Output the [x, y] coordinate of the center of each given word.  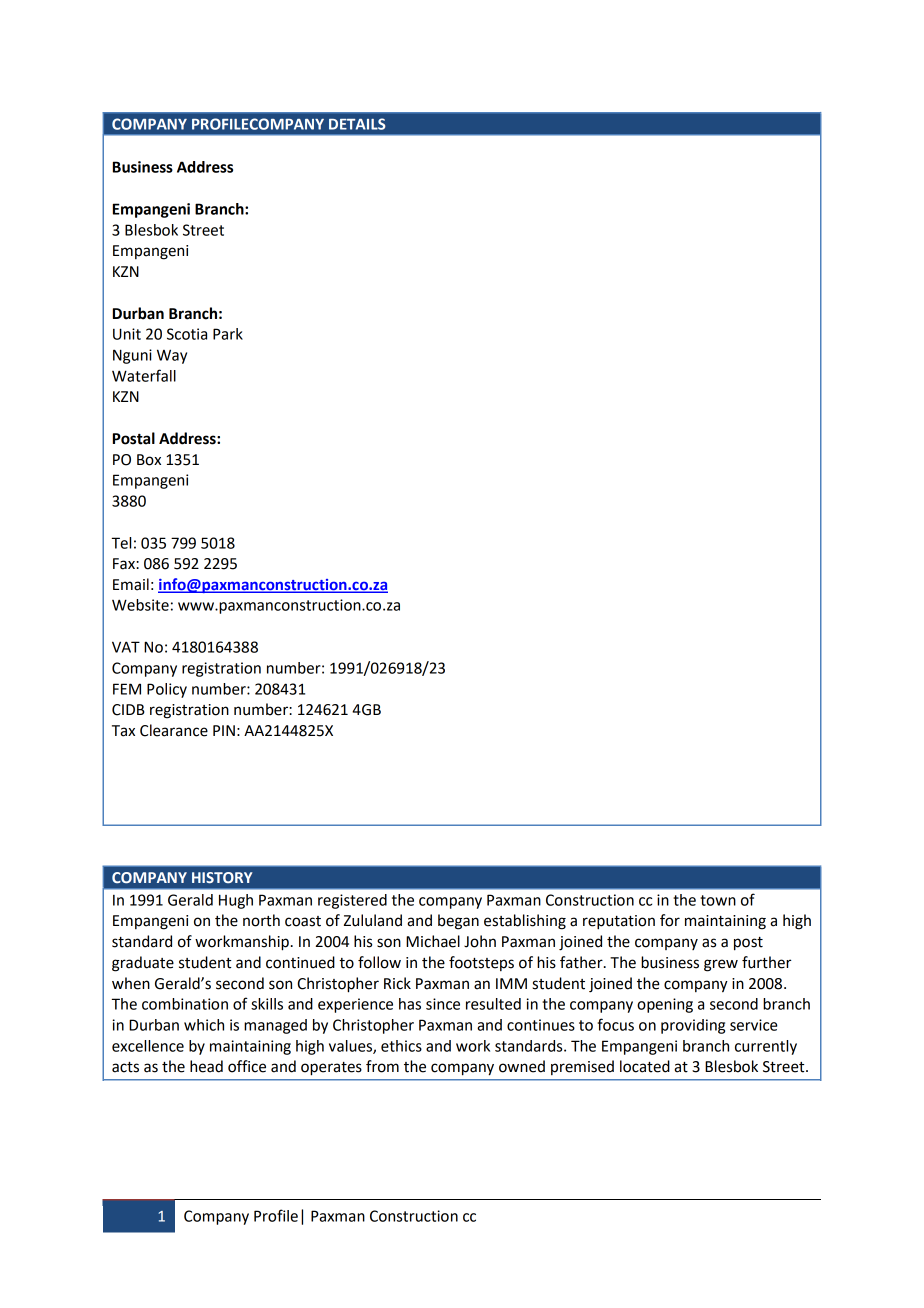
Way [172, 356]
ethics [401, 1046]
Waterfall [144, 375]
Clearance [174, 730]
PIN [224, 730]
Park [228, 334]
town [718, 900]
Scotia [187, 334]
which [204, 1025]
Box [149, 460]
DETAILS [357, 124]
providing [693, 1026]
